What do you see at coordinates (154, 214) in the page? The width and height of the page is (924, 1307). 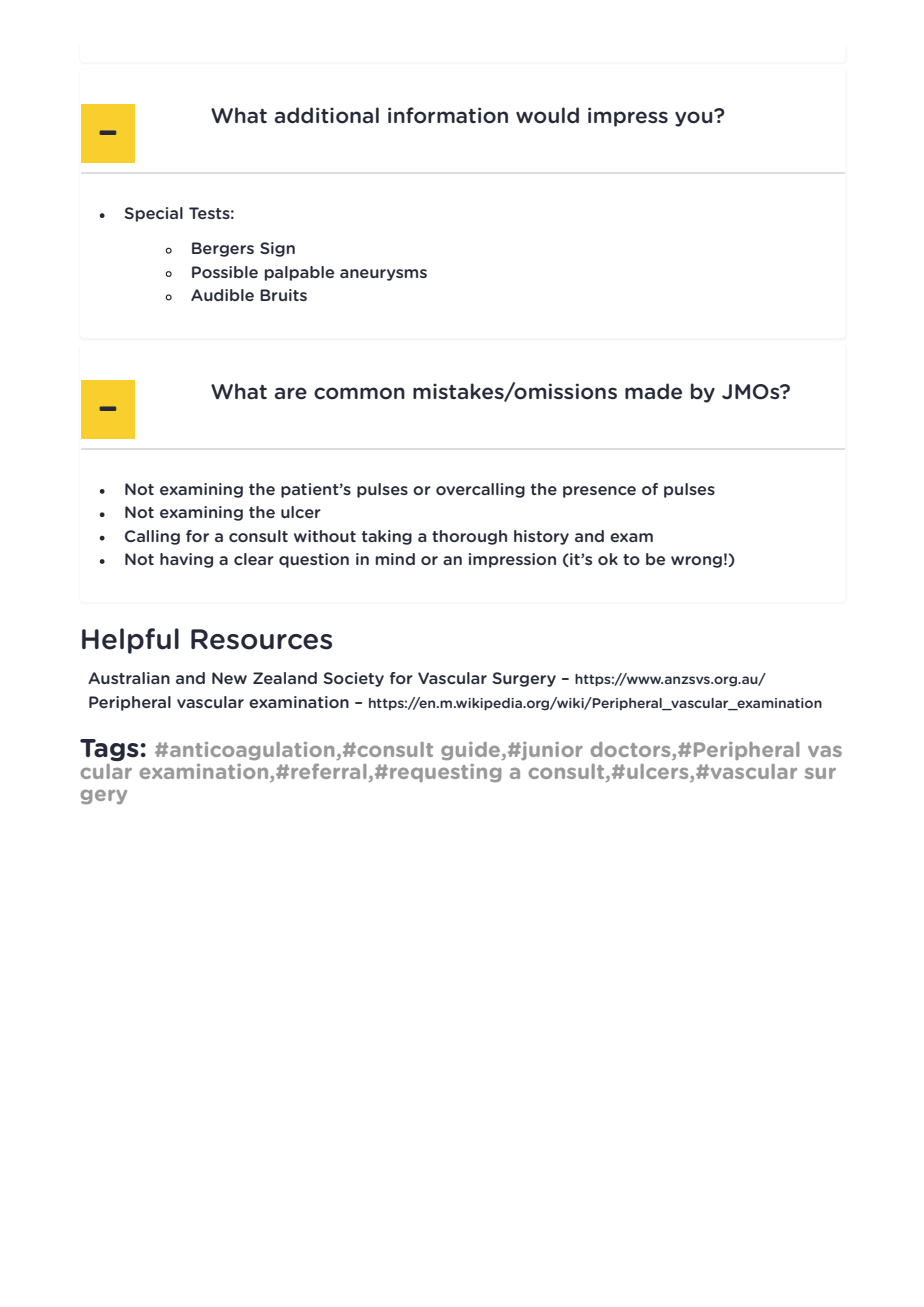 I see `Special` at bounding box center [154, 214].
